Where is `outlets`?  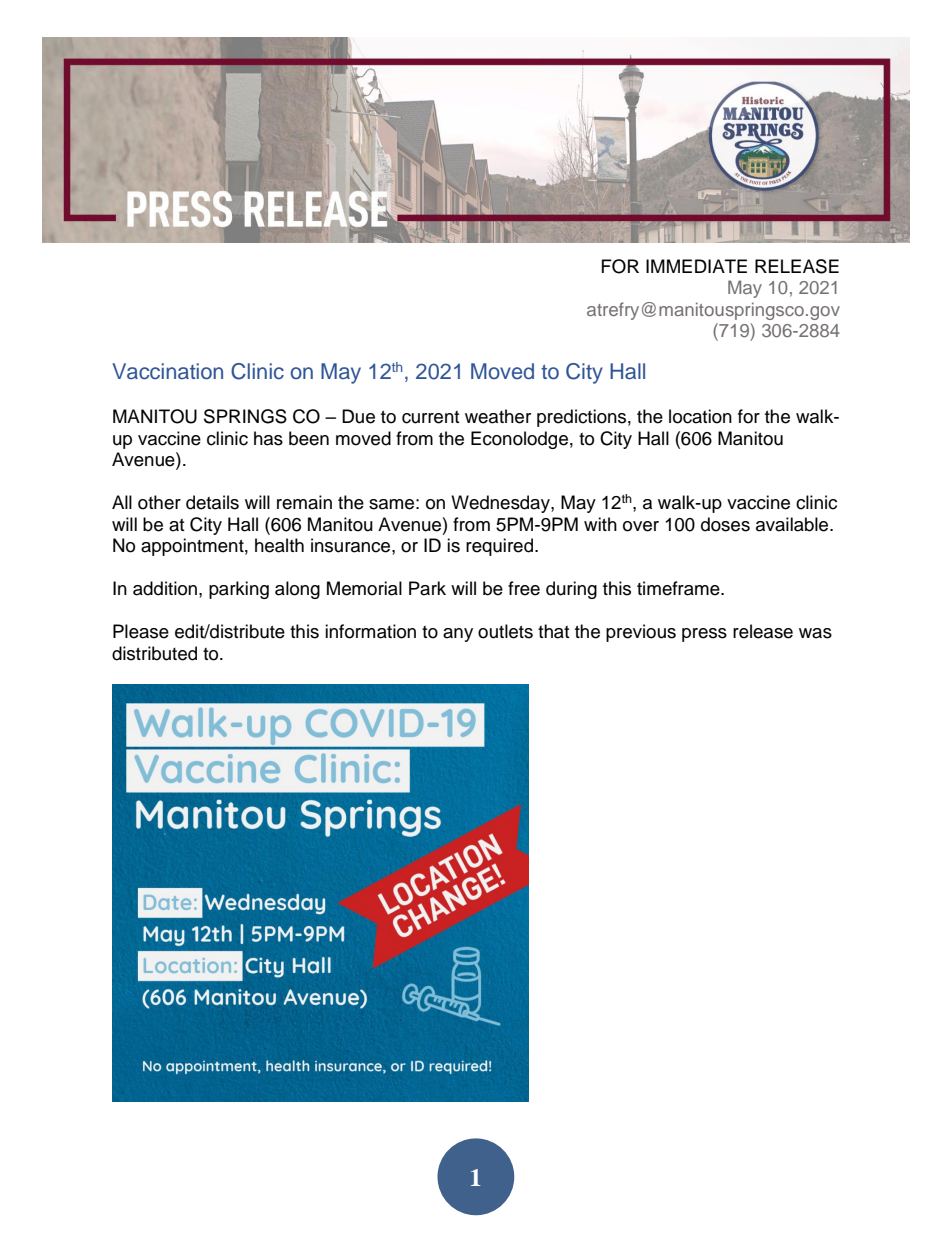 outlets is located at coordinates (505, 631).
